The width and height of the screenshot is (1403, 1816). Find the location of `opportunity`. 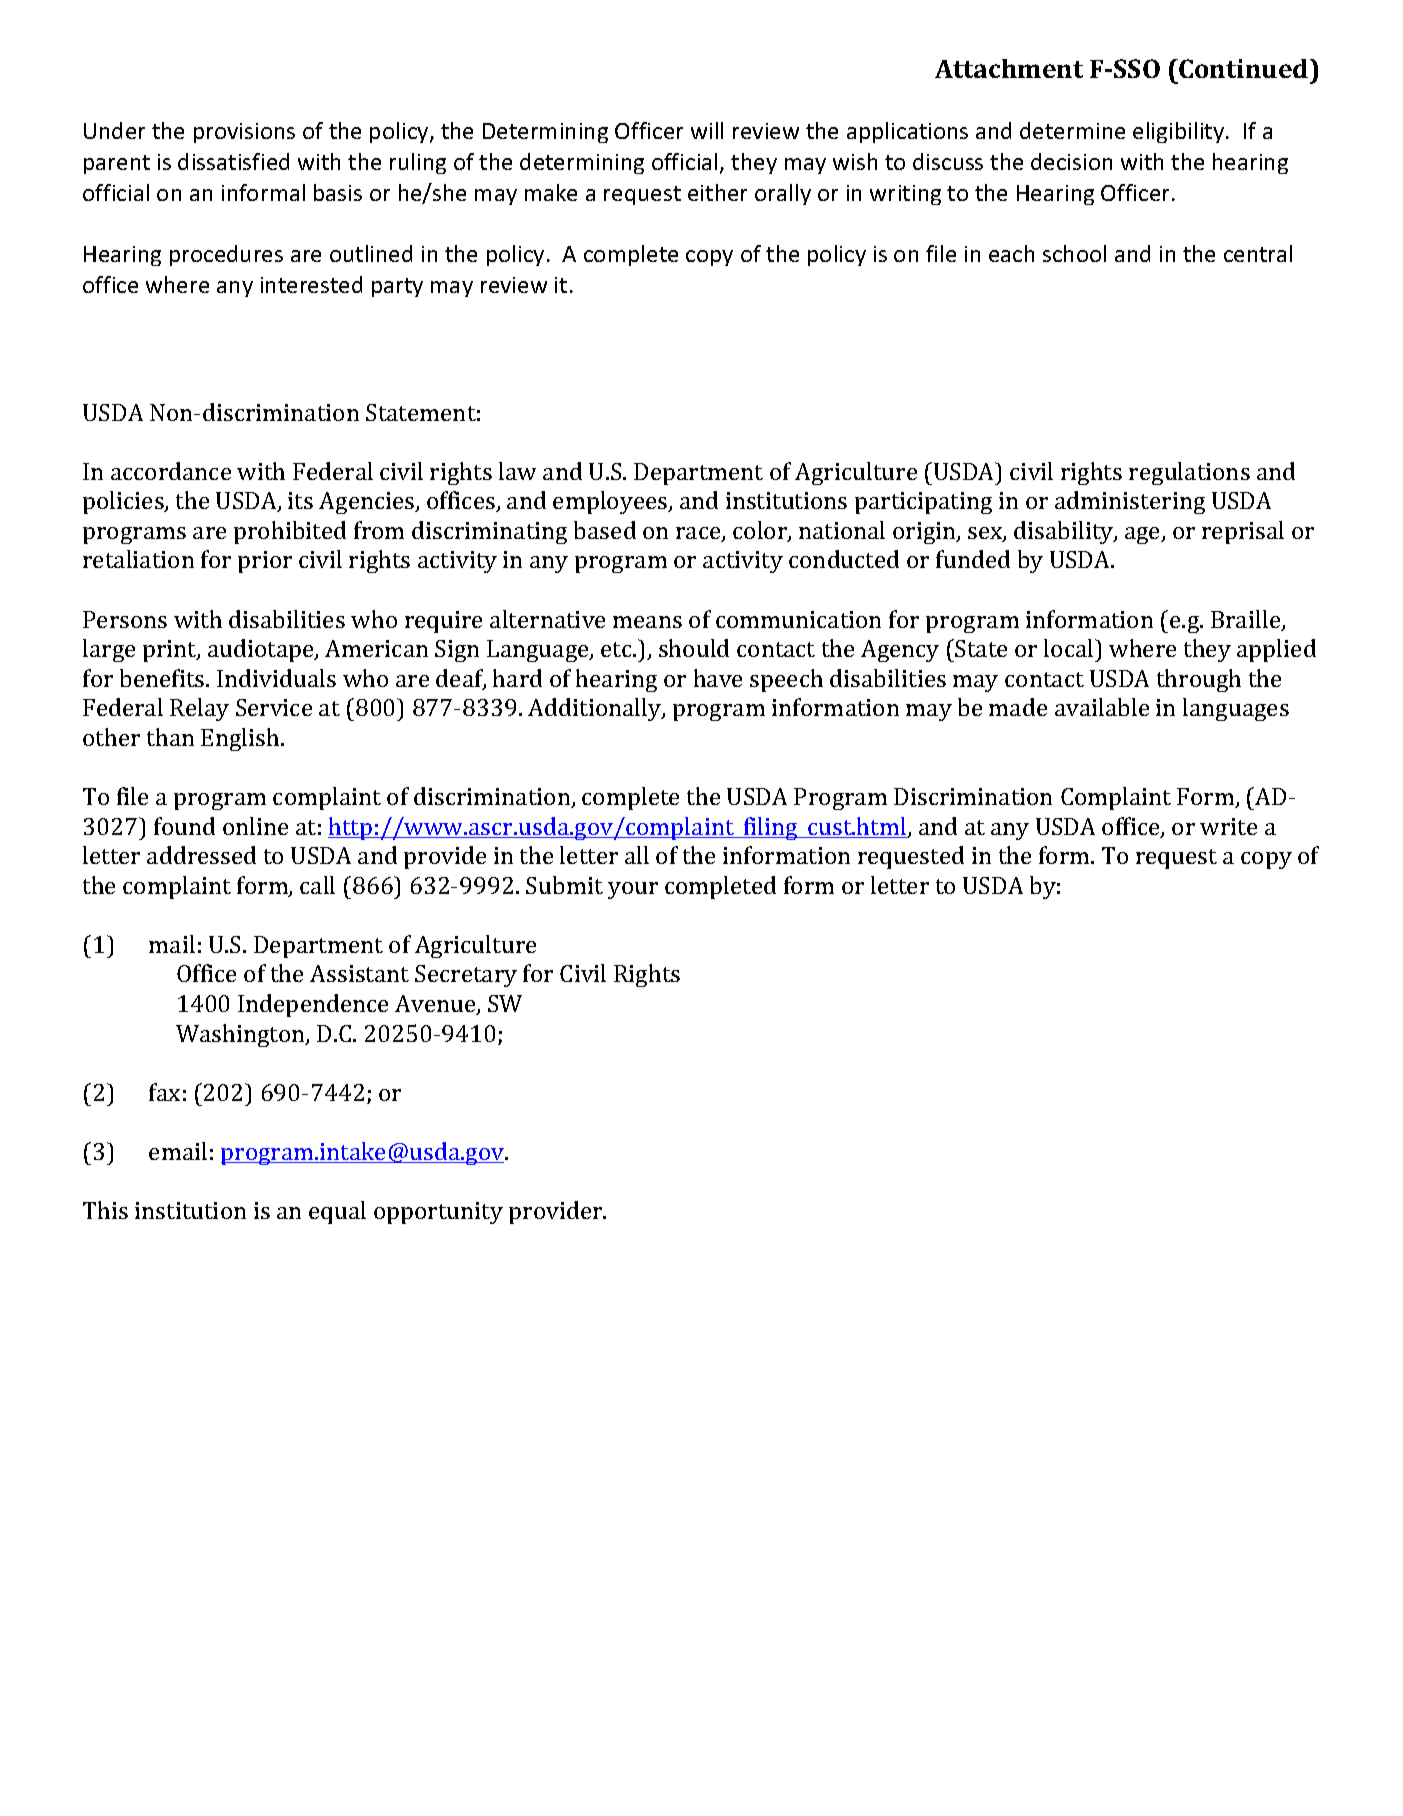

opportunity is located at coordinates (438, 1213).
